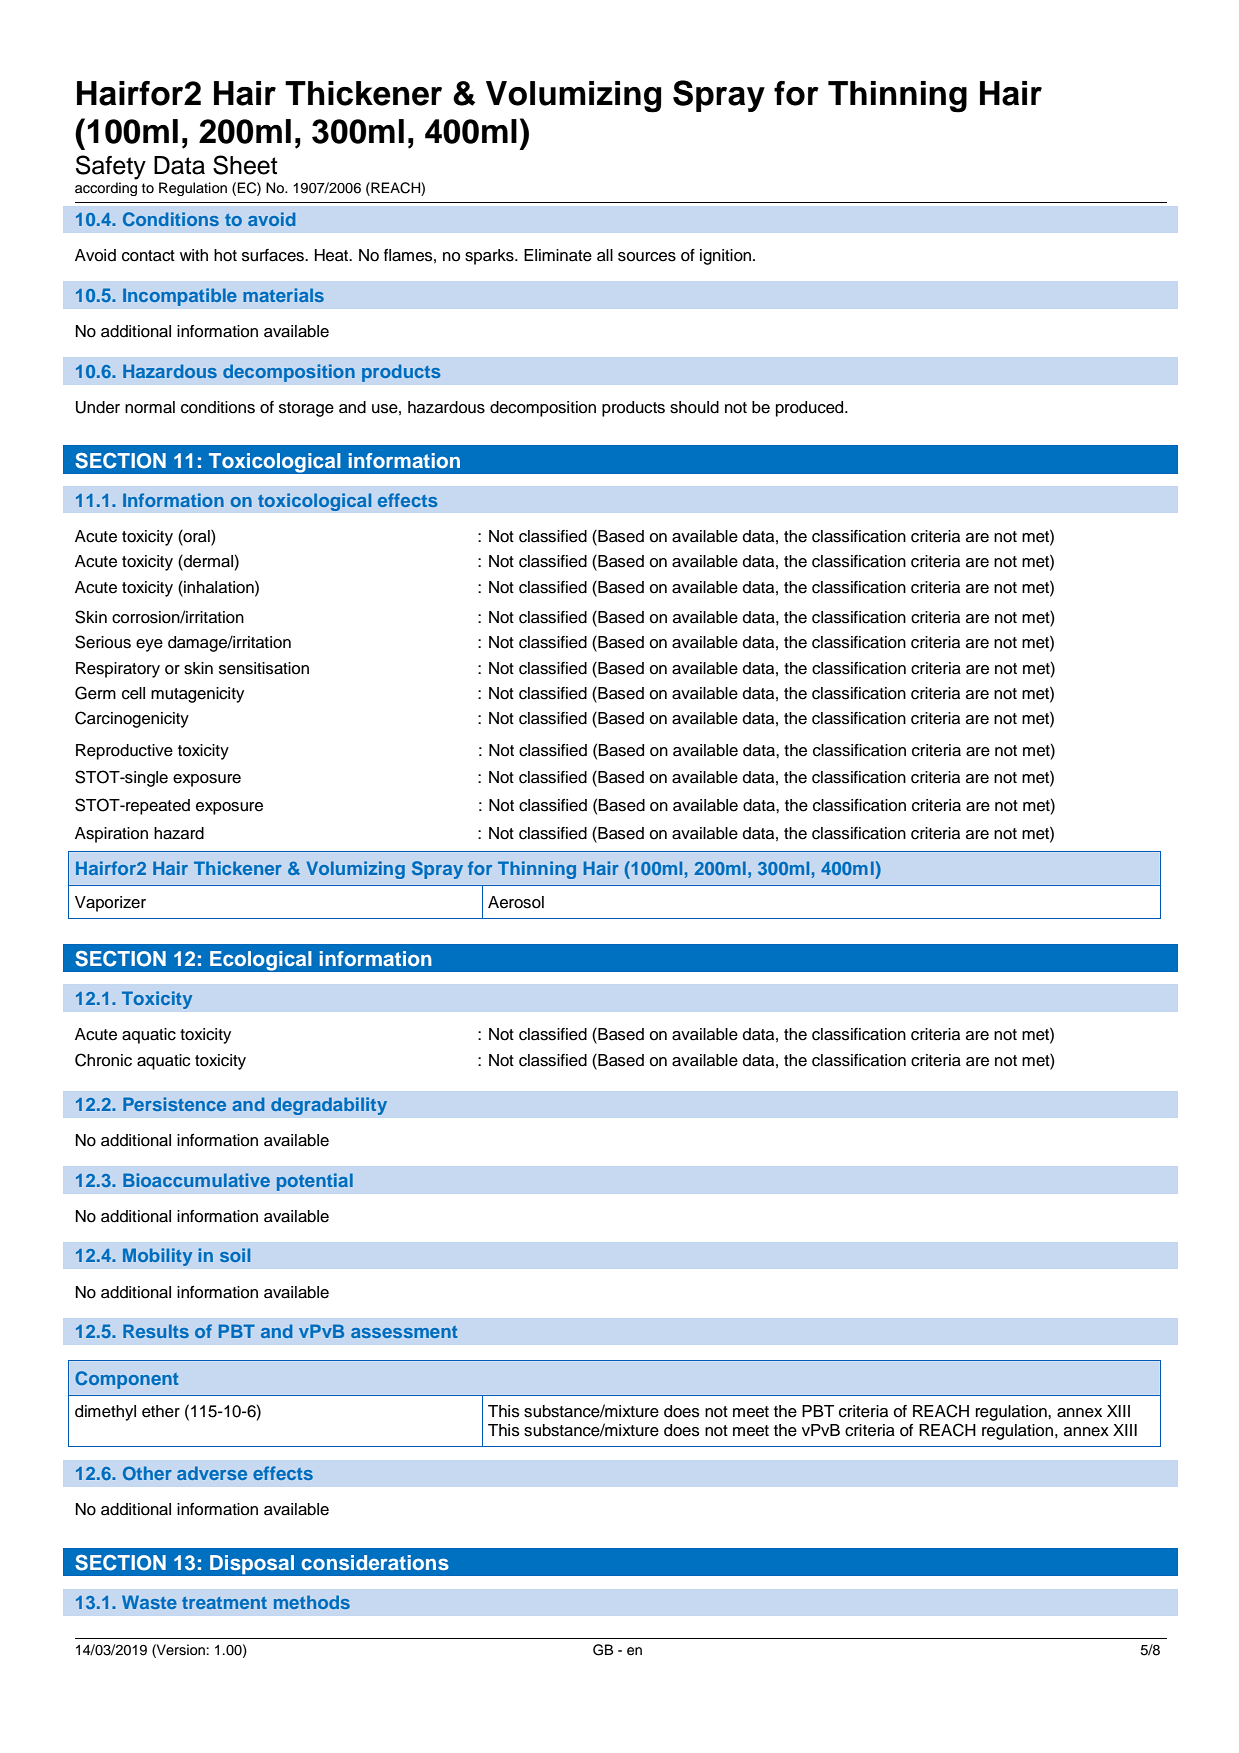 The width and height of the page is (1239, 1753). I want to click on eye, so click(149, 645).
